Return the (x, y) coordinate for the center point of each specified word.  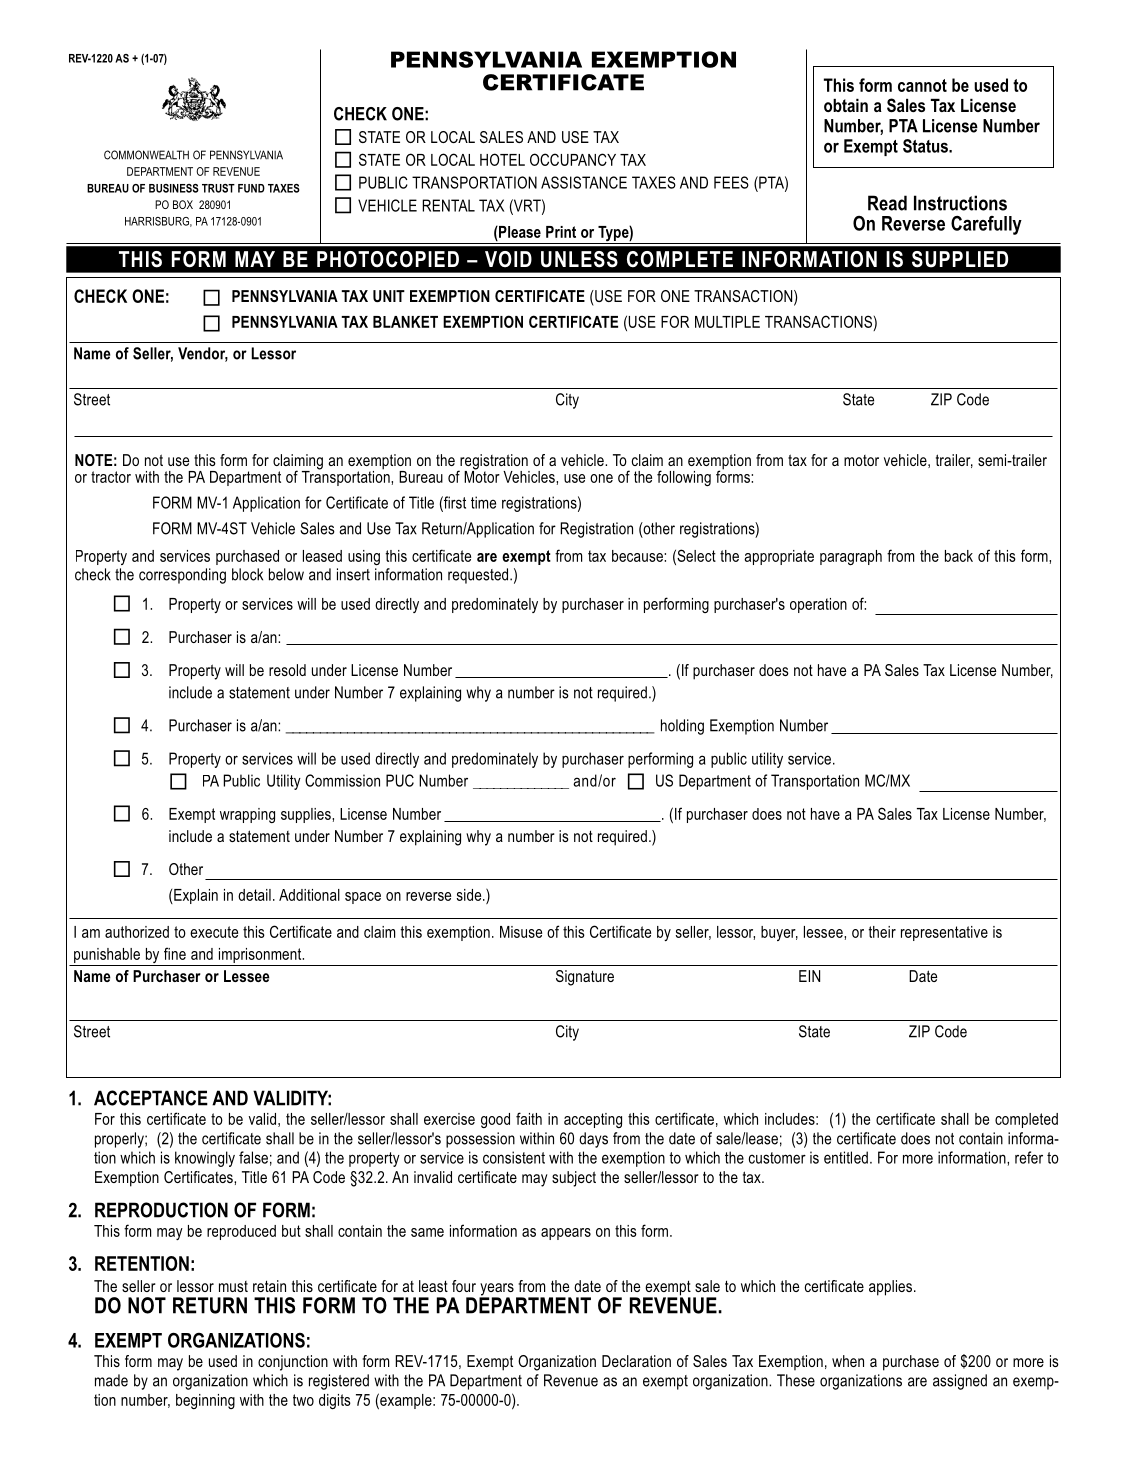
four (464, 1286)
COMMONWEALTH (146, 155)
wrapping (247, 815)
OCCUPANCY (573, 159)
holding (682, 727)
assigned (960, 1382)
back (959, 556)
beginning (205, 1401)
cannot (922, 85)
